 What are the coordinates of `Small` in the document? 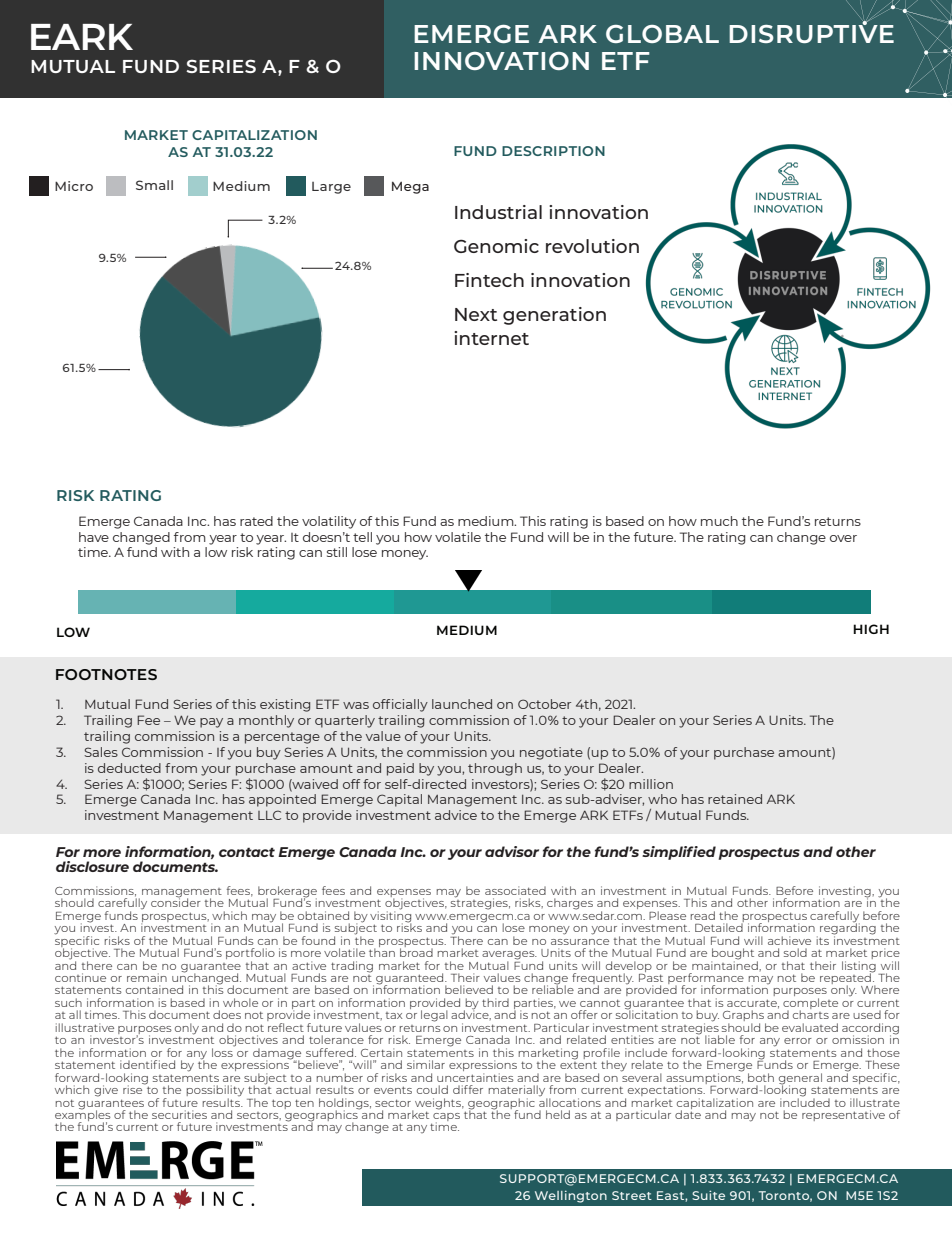 It's located at (154, 185).
